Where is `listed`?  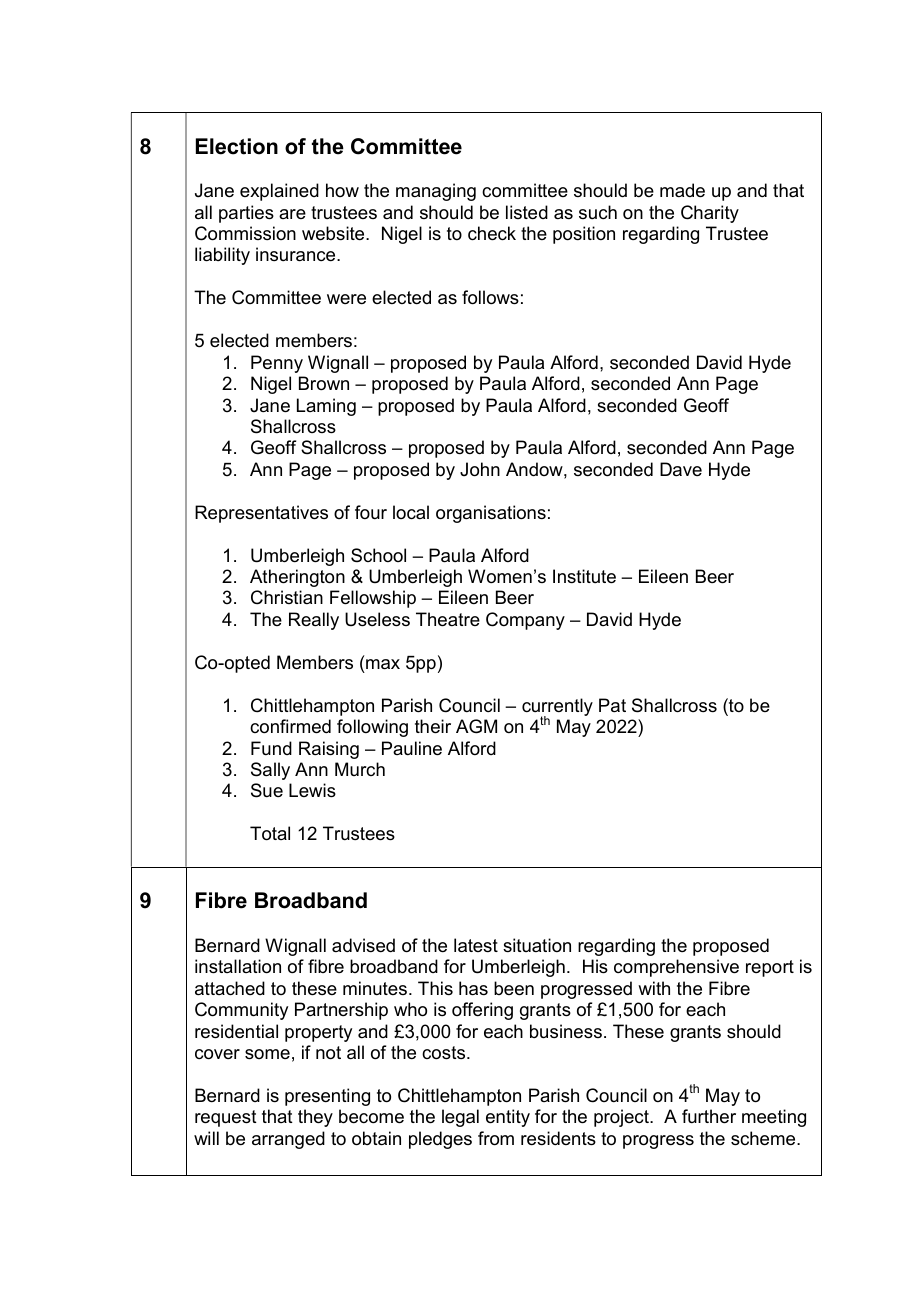
listed is located at coordinates (527, 212).
